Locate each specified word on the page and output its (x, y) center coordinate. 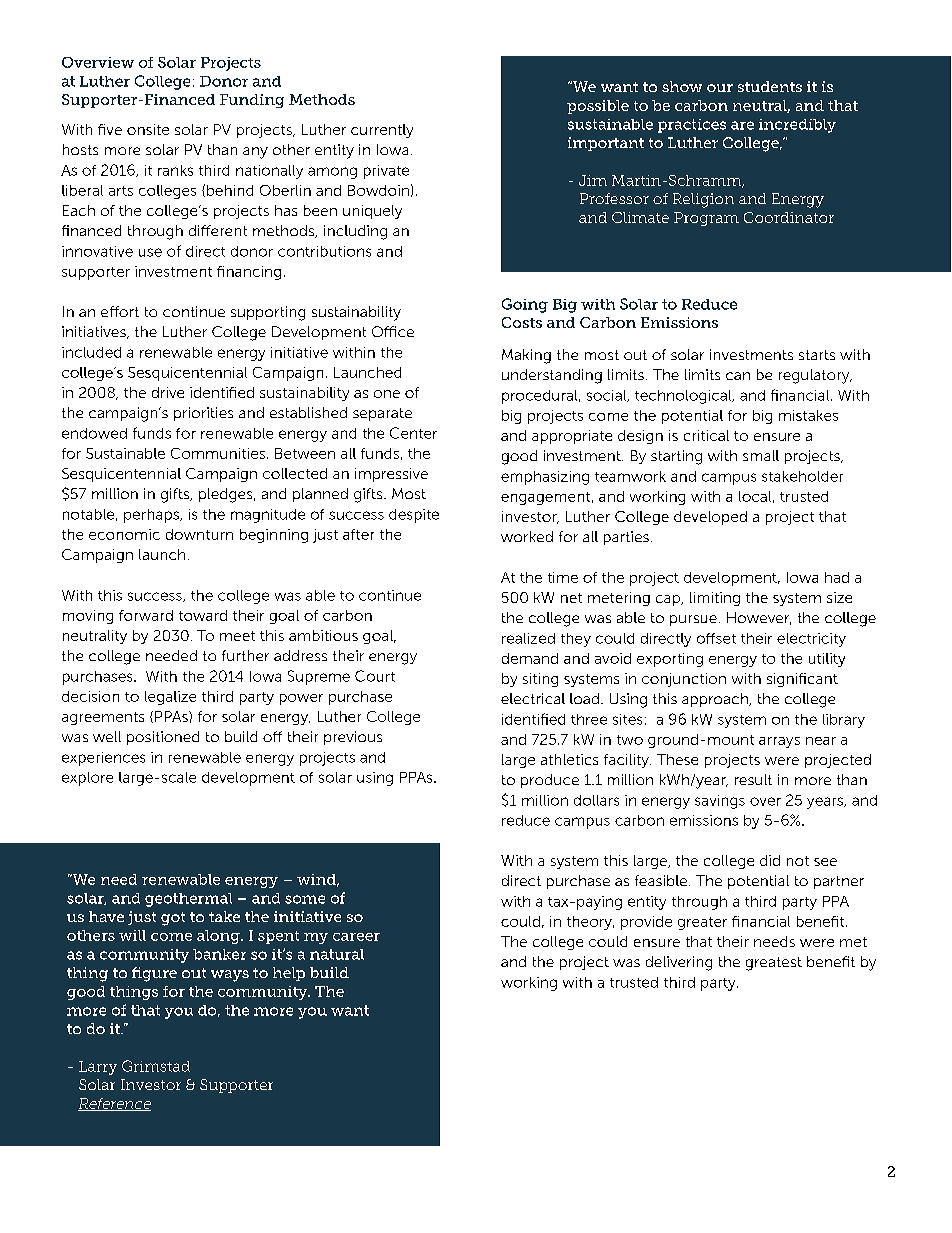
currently (382, 131)
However (759, 618)
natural (337, 954)
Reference (114, 1104)
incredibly (797, 126)
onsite (148, 129)
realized (528, 638)
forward (146, 615)
